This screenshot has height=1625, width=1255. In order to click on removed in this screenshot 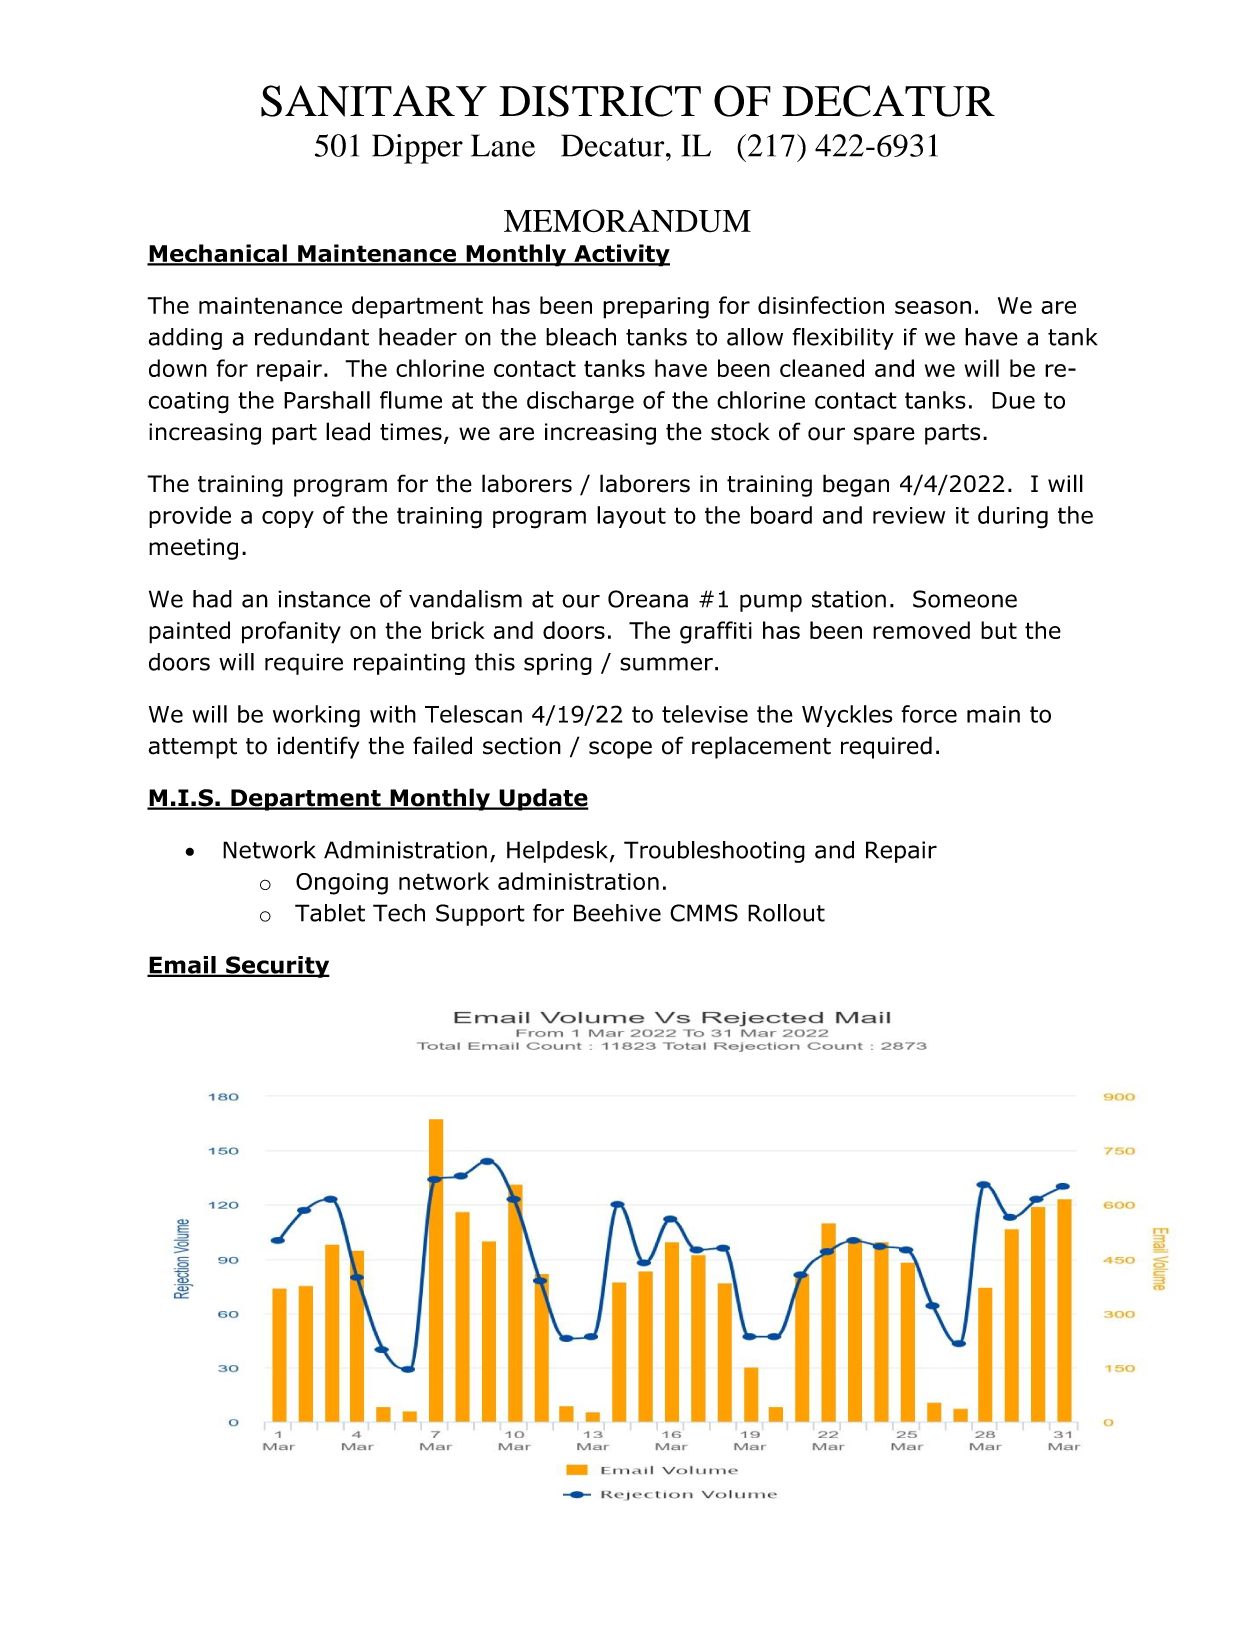, I will do `click(921, 630)`.
